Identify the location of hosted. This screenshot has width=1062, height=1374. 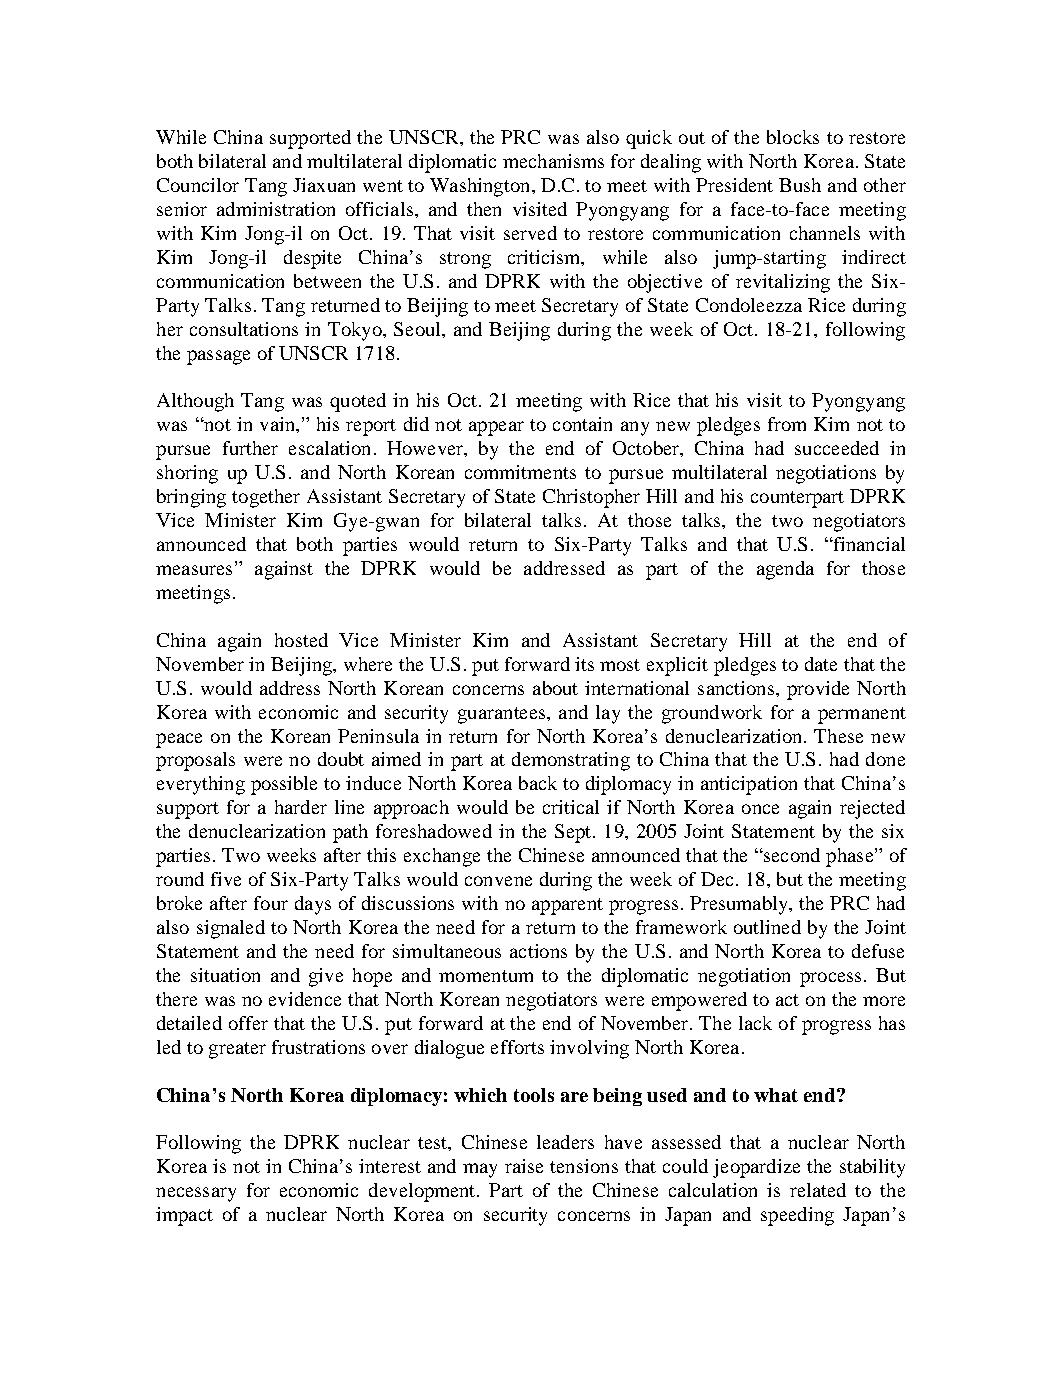
(301, 640).
